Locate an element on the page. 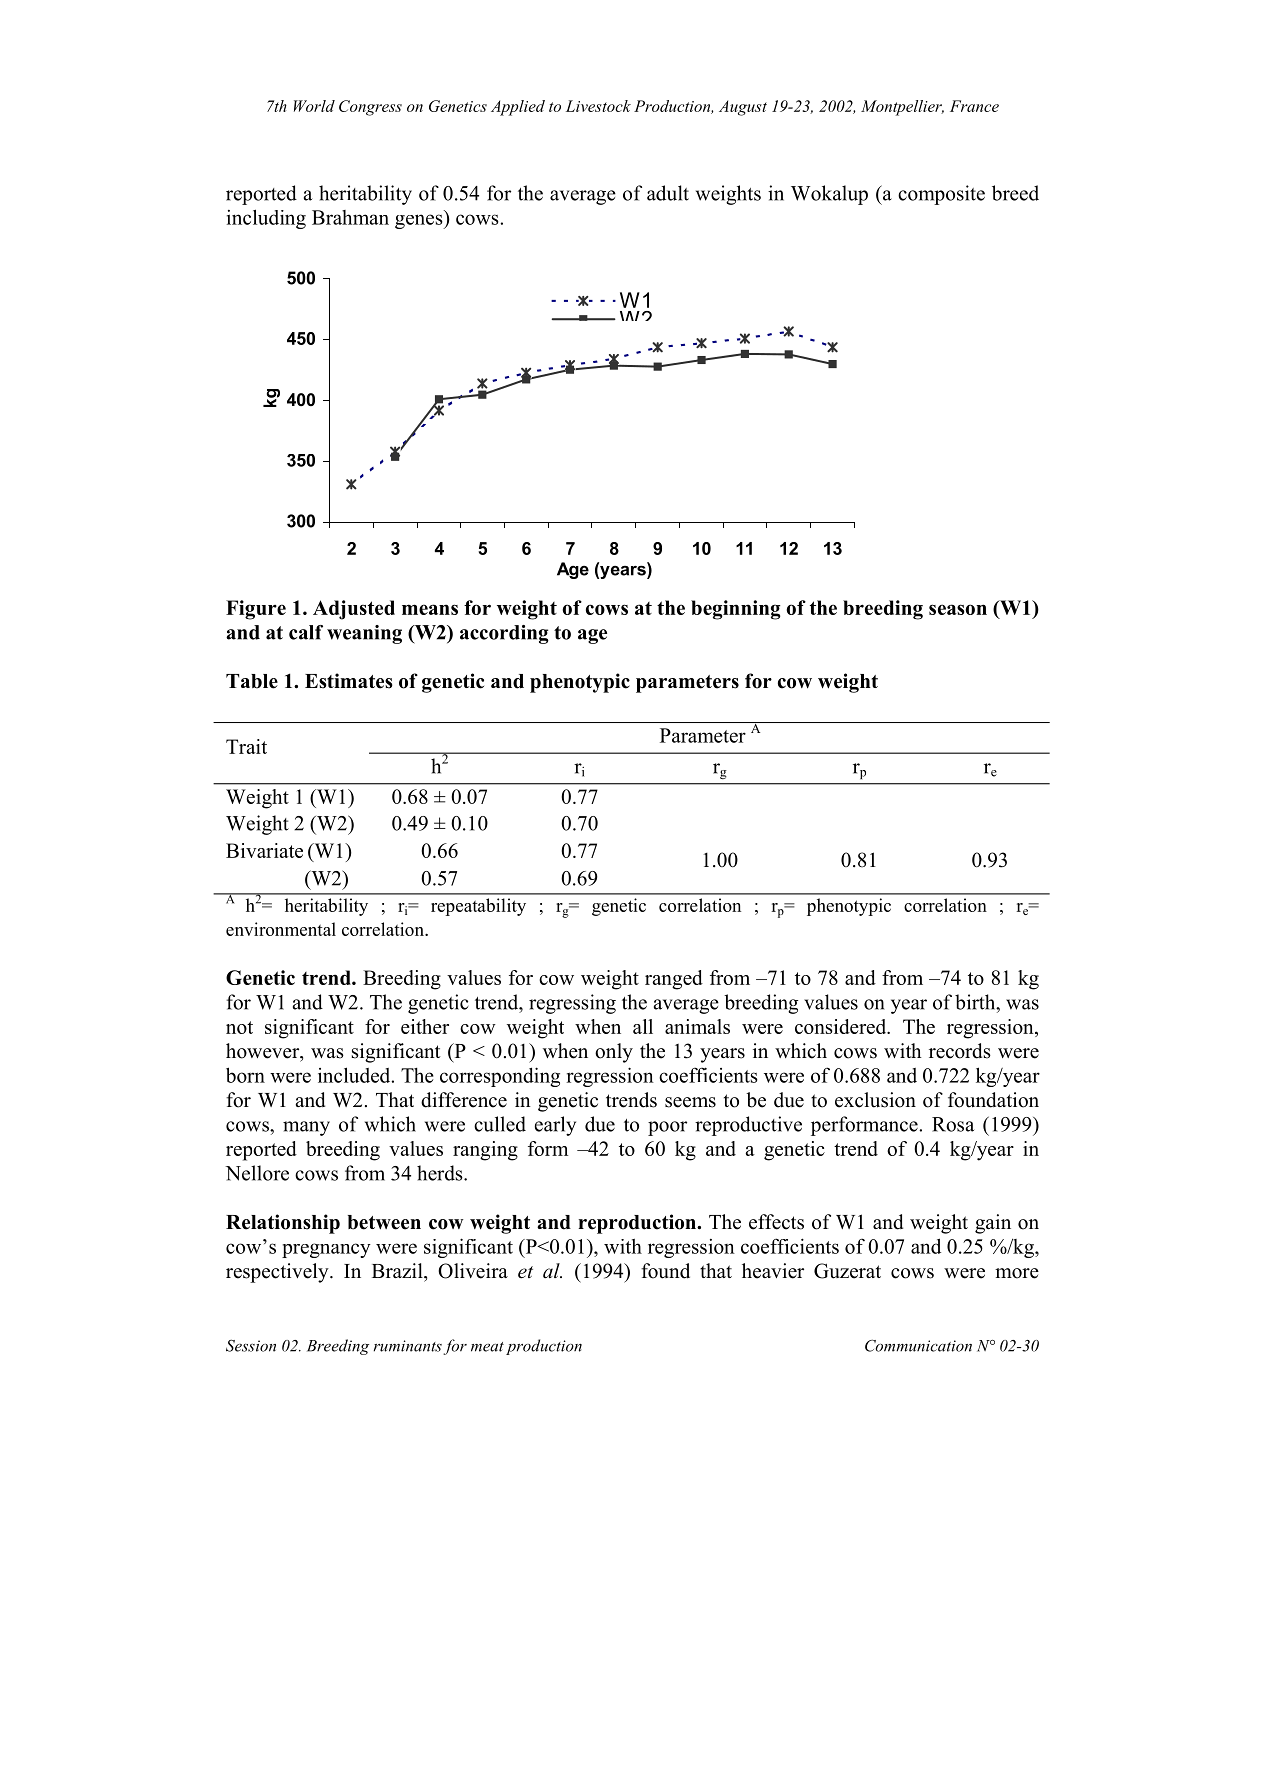 The height and width of the document is (1789, 1264). Adjusted is located at coordinates (354, 610).
